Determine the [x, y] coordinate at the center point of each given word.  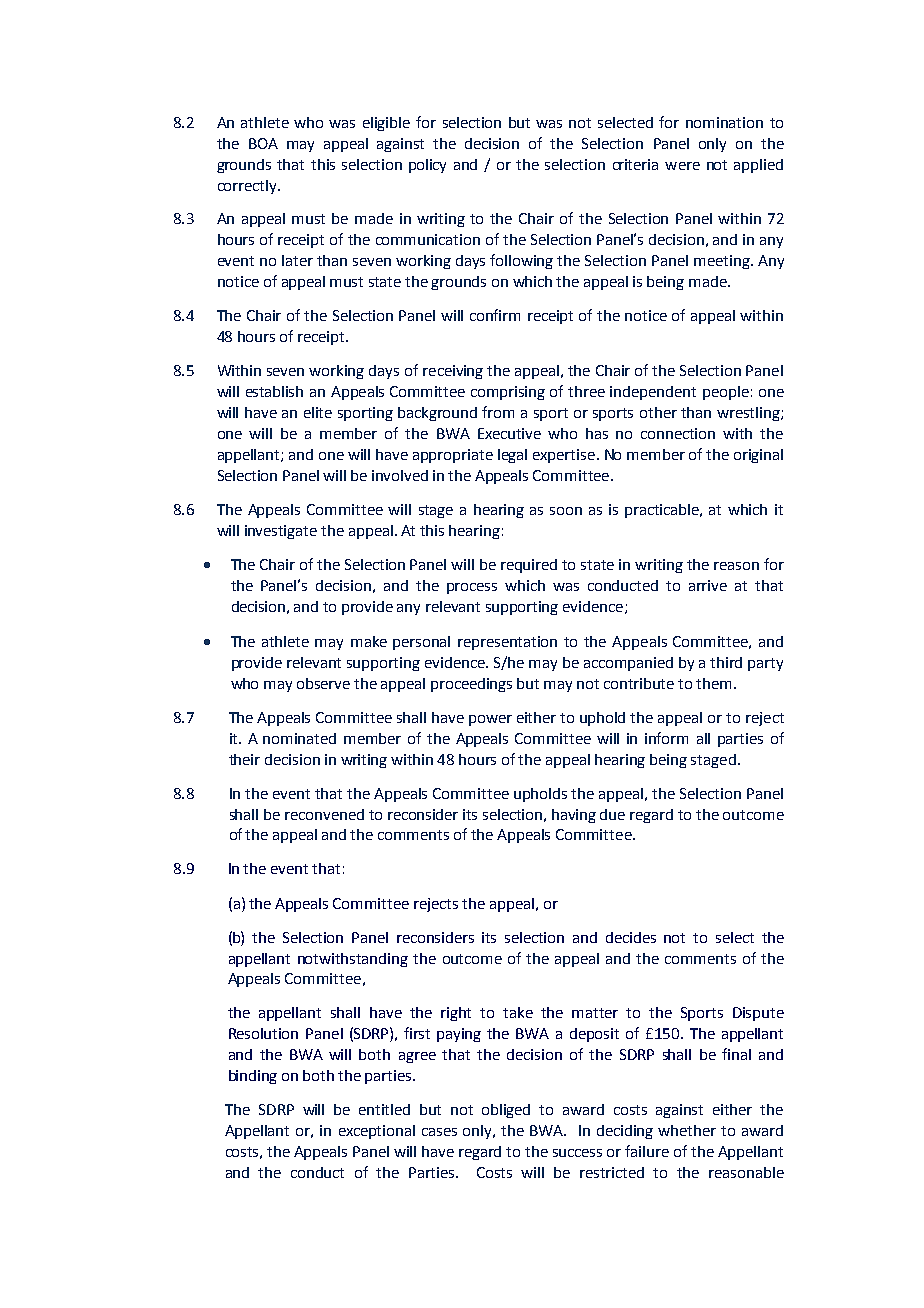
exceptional [377, 1132]
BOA [263, 143]
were [682, 166]
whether [687, 1130]
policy [427, 166]
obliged [506, 1111]
